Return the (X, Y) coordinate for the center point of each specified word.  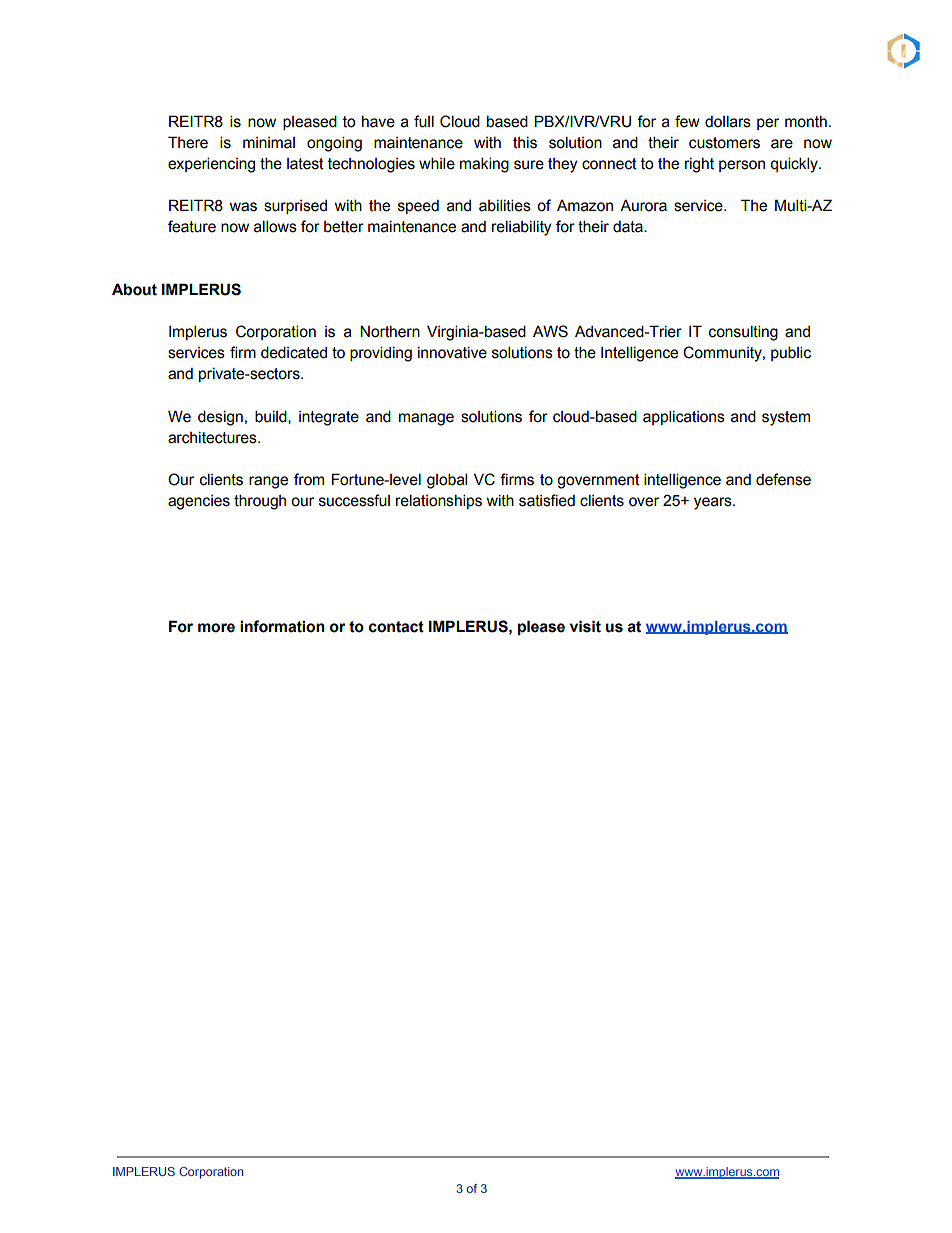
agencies (199, 502)
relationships (439, 501)
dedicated (294, 352)
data (629, 227)
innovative (452, 353)
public (791, 353)
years (714, 503)
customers (724, 143)
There (188, 142)
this (525, 143)
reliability (521, 228)
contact (396, 627)
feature (192, 226)
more (216, 628)
